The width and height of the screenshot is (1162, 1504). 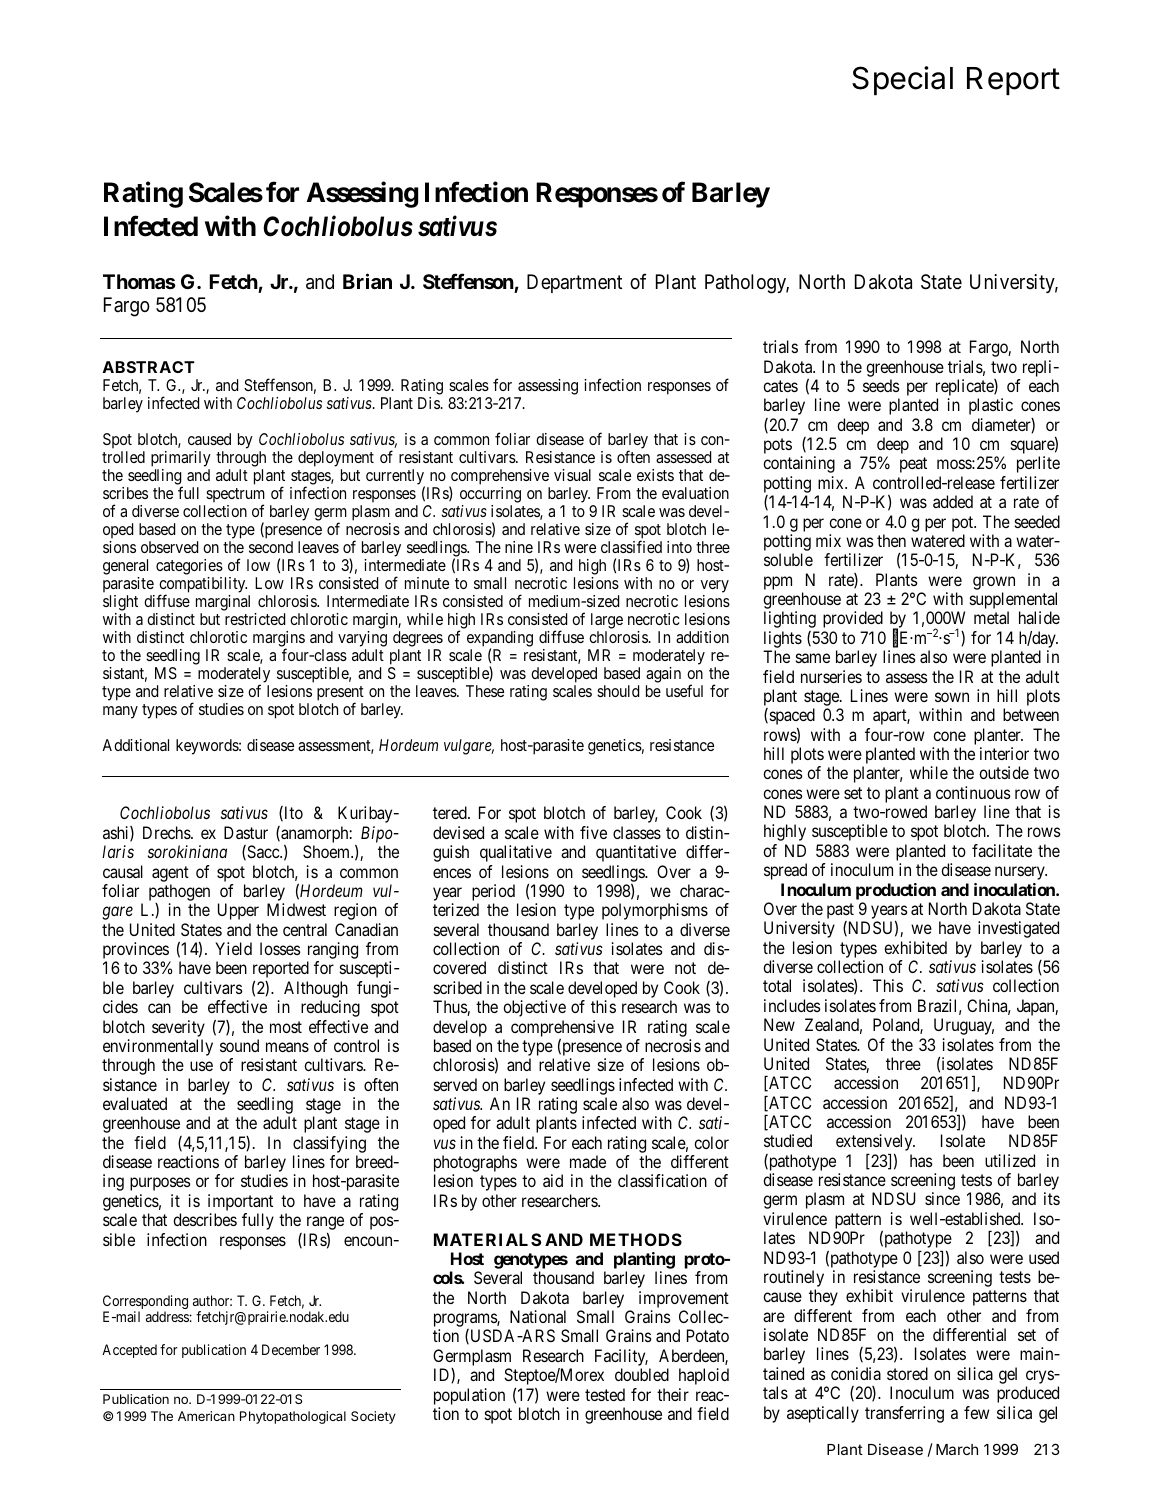 I want to click on Special, so click(x=902, y=80).
